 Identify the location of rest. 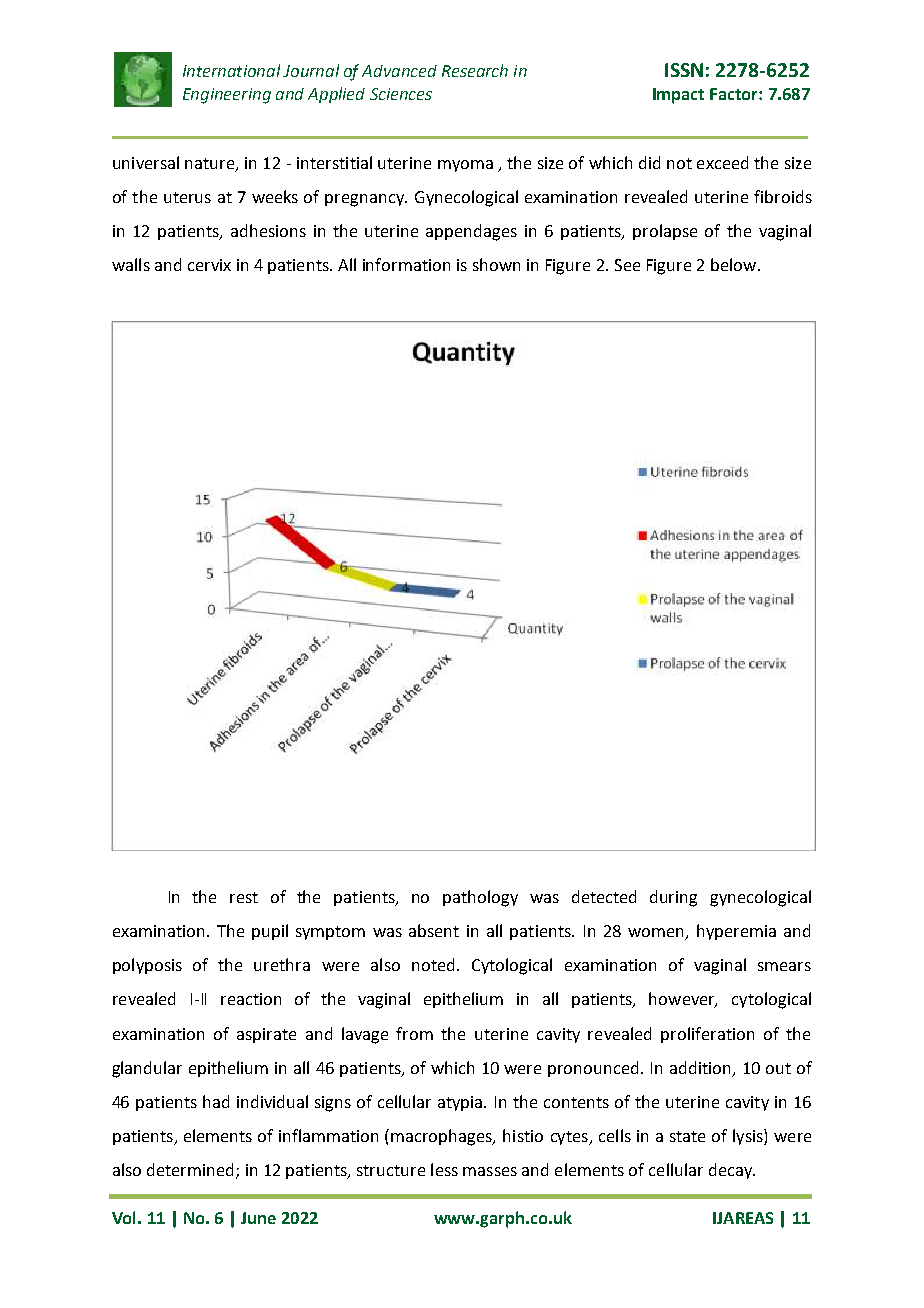
(244, 897).
